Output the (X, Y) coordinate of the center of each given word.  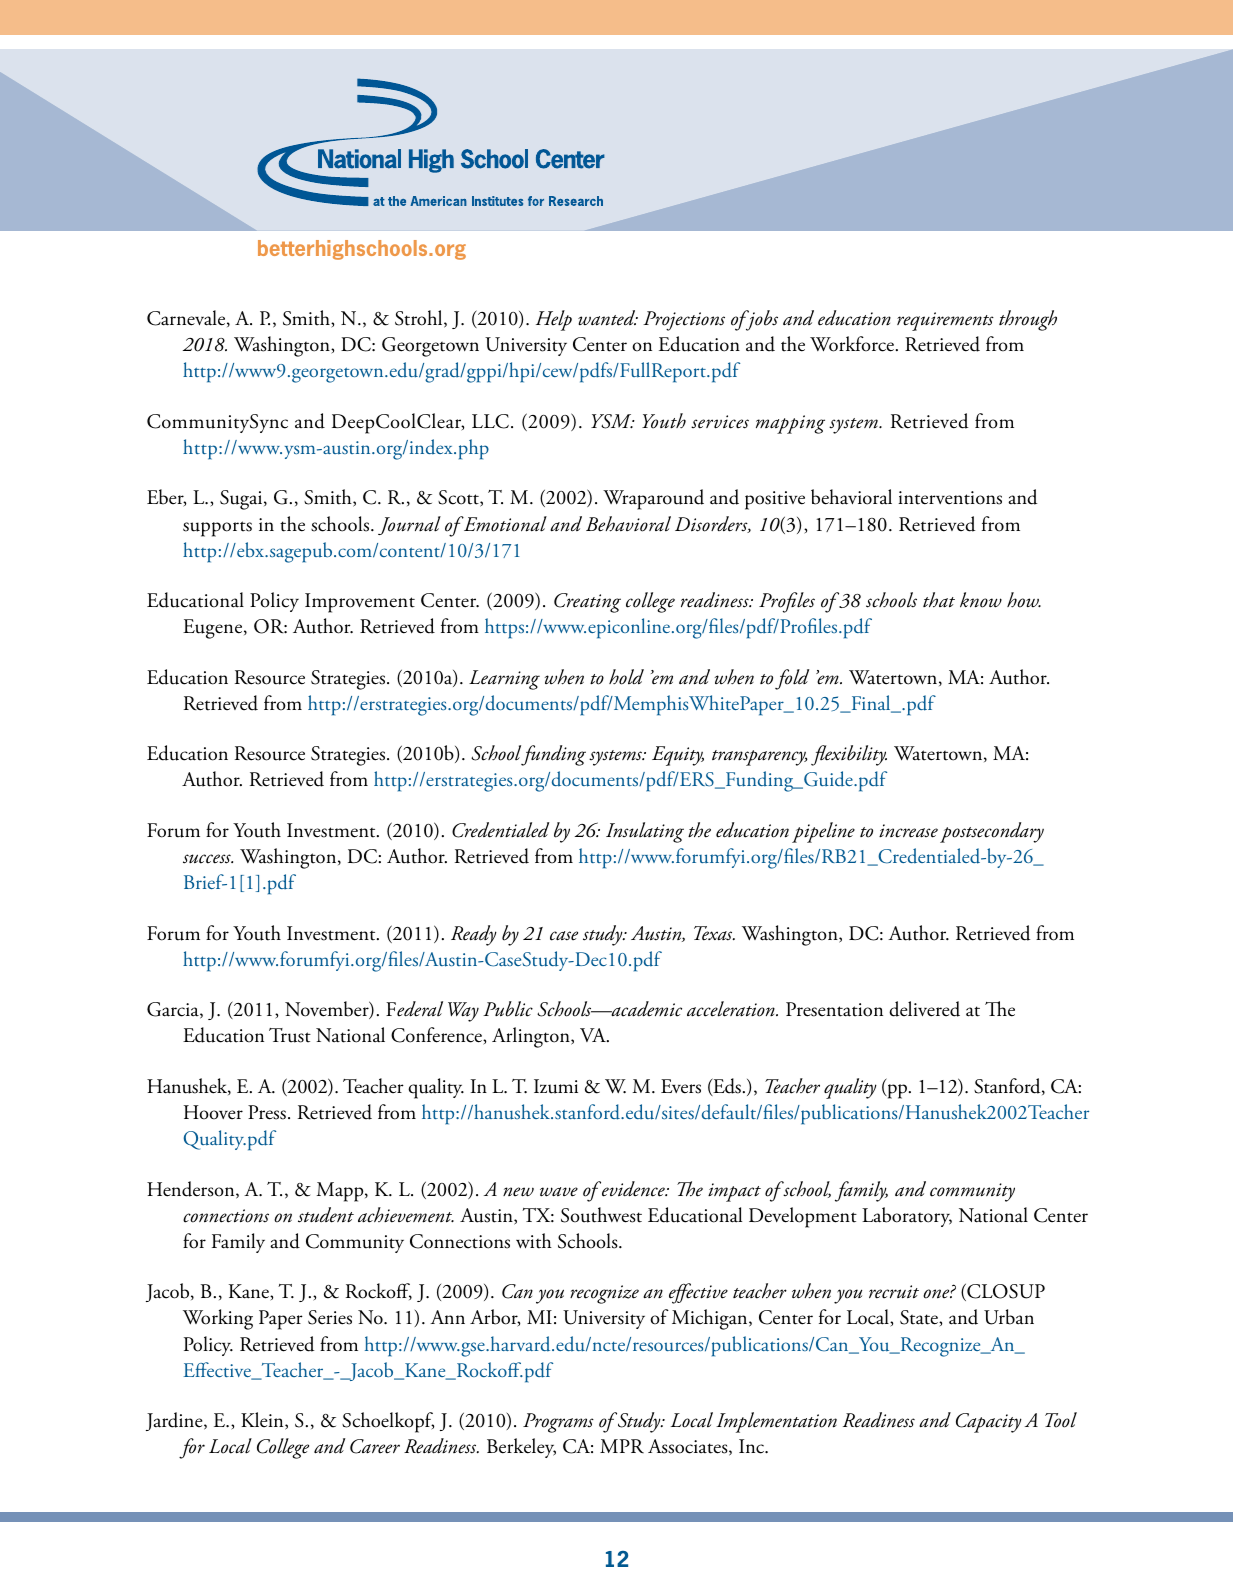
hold (626, 677)
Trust (290, 1035)
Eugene (214, 629)
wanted (608, 318)
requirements (945, 321)
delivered (924, 1009)
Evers (681, 1086)
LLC (490, 421)
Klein (263, 1421)
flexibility (849, 755)
